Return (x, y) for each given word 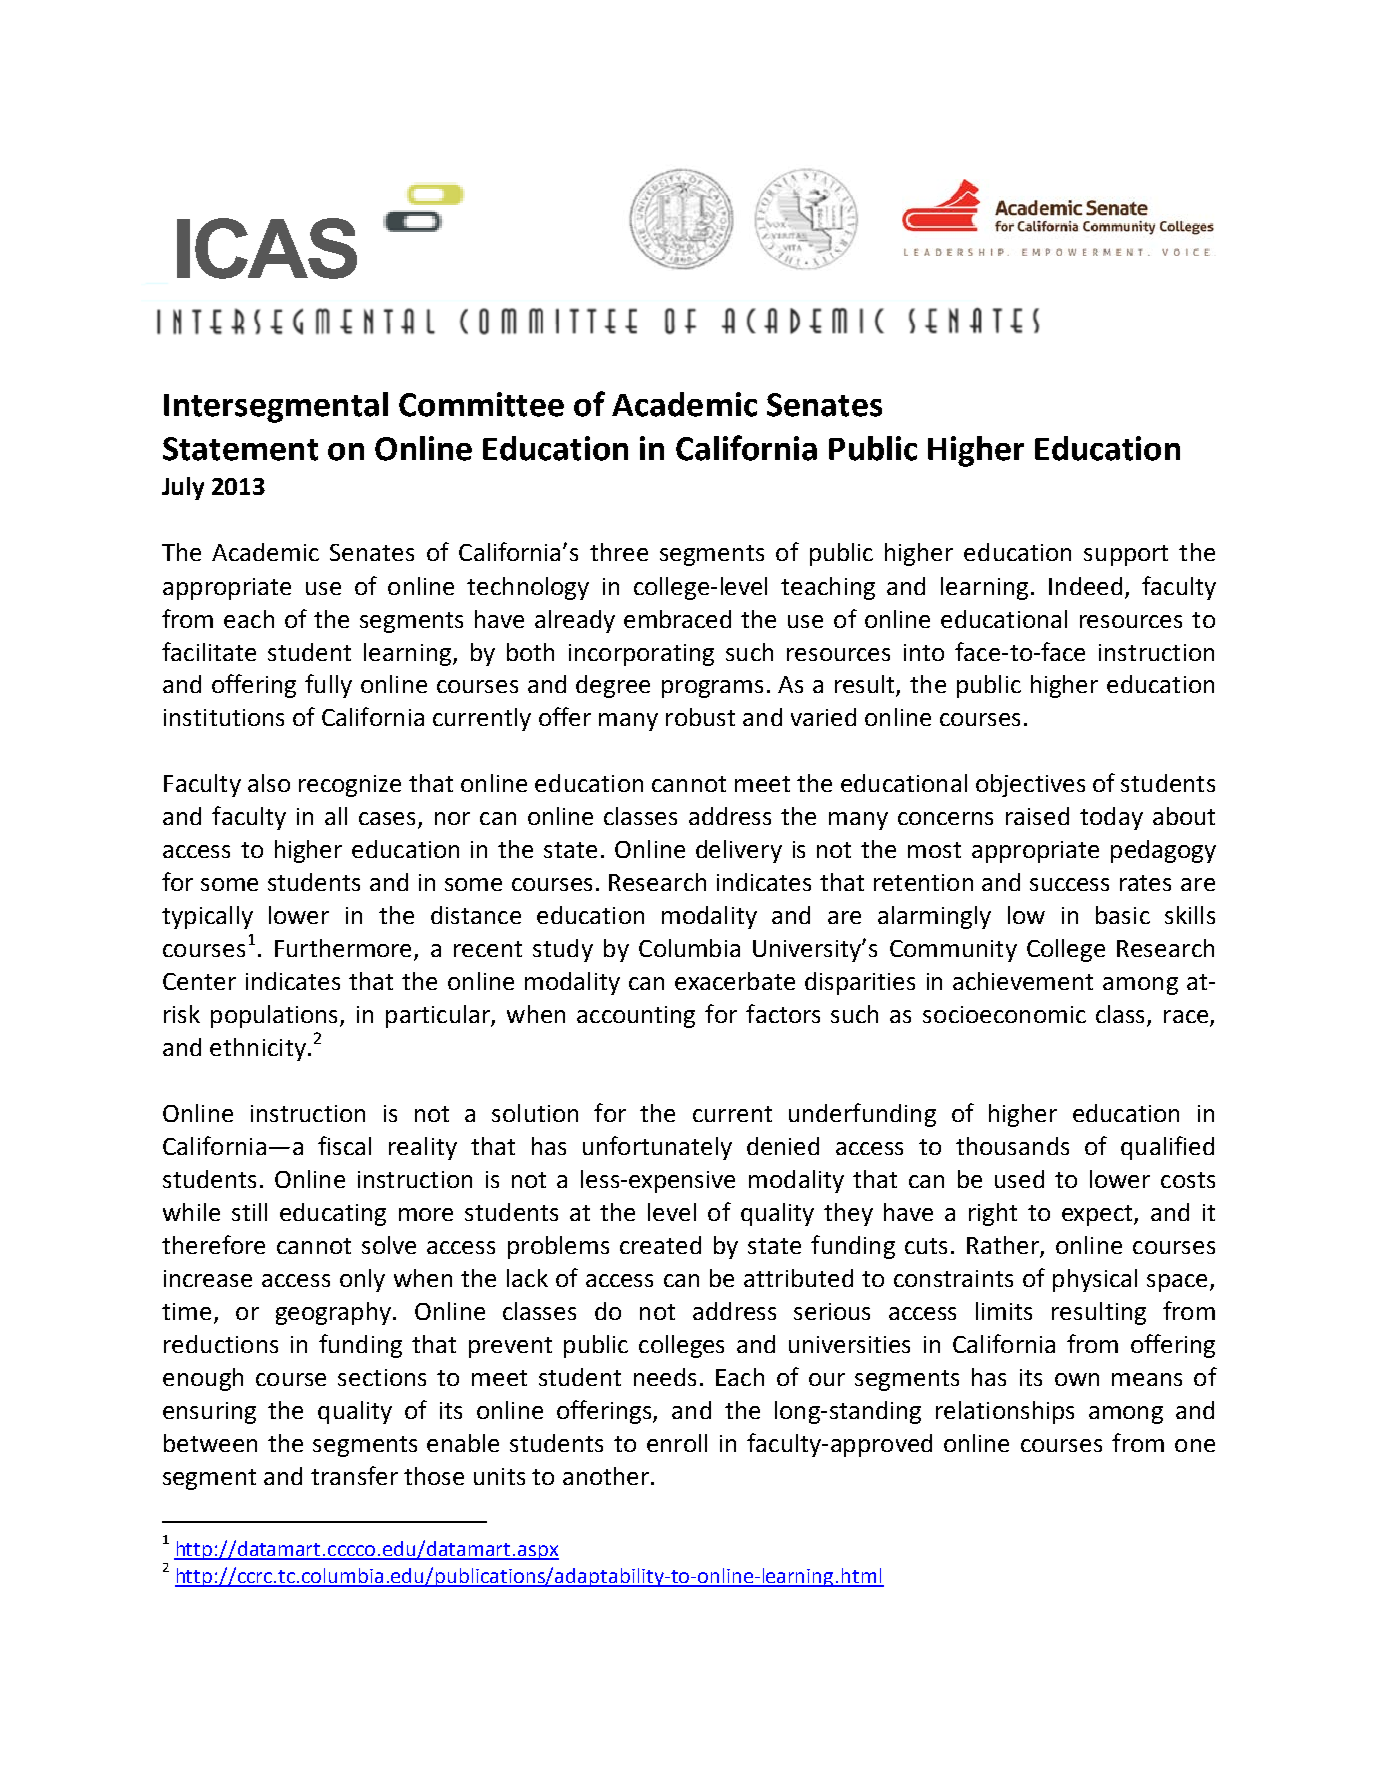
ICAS (267, 248)
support (1126, 555)
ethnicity (258, 1049)
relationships (1005, 1412)
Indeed (1085, 586)
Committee (481, 404)
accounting (636, 1017)
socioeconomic (1004, 1014)
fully (328, 686)
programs (712, 689)
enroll (677, 1443)
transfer (354, 1475)
